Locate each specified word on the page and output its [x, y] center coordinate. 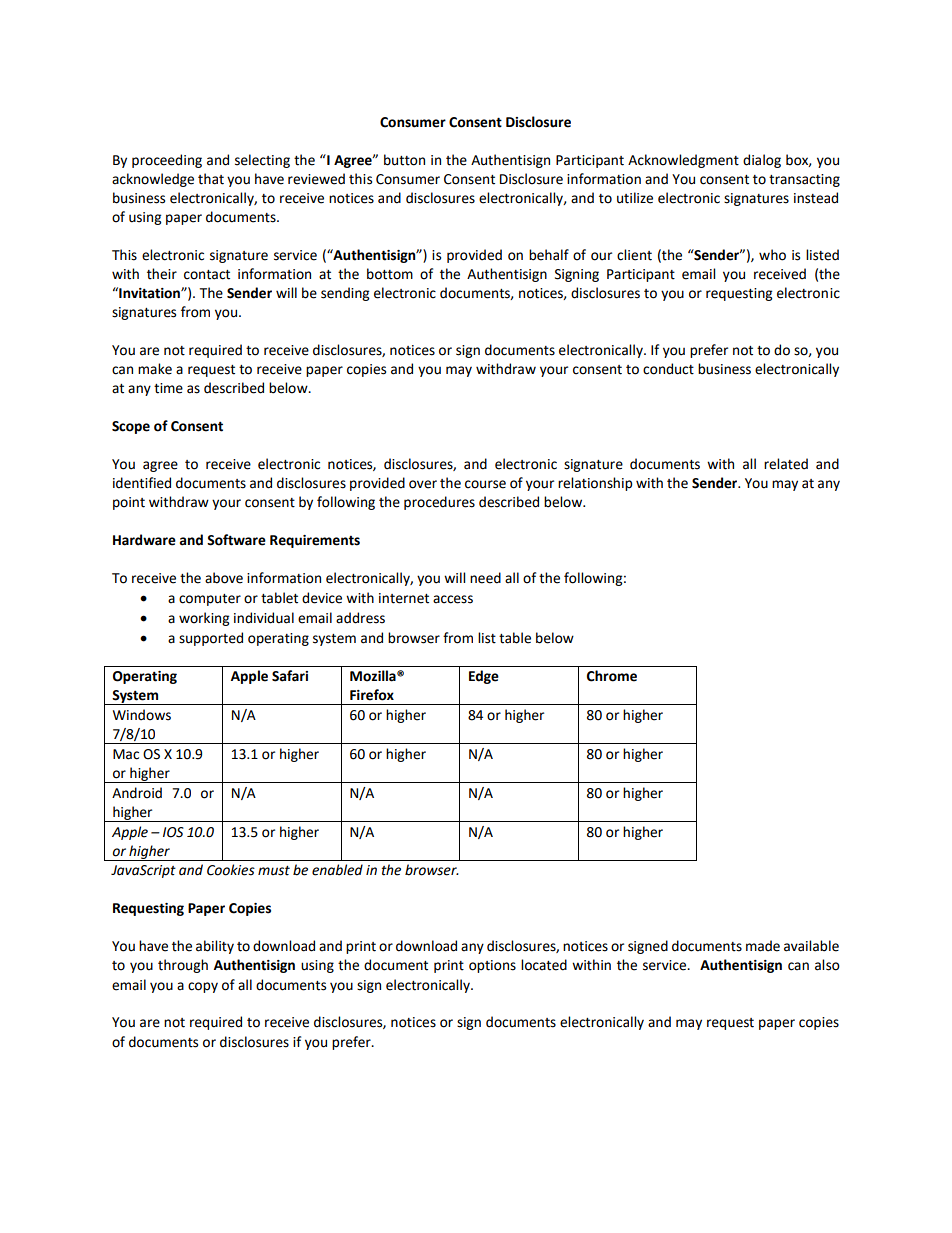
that [211, 179]
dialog [762, 161]
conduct [668, 369]
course [485, 484]
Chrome [612, 676]
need [485, 578]
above [224, 578]
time [168, 388]
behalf [549, 255]
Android [137, 793]
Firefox [372, 695]
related [786, 464]
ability [215, 947]
